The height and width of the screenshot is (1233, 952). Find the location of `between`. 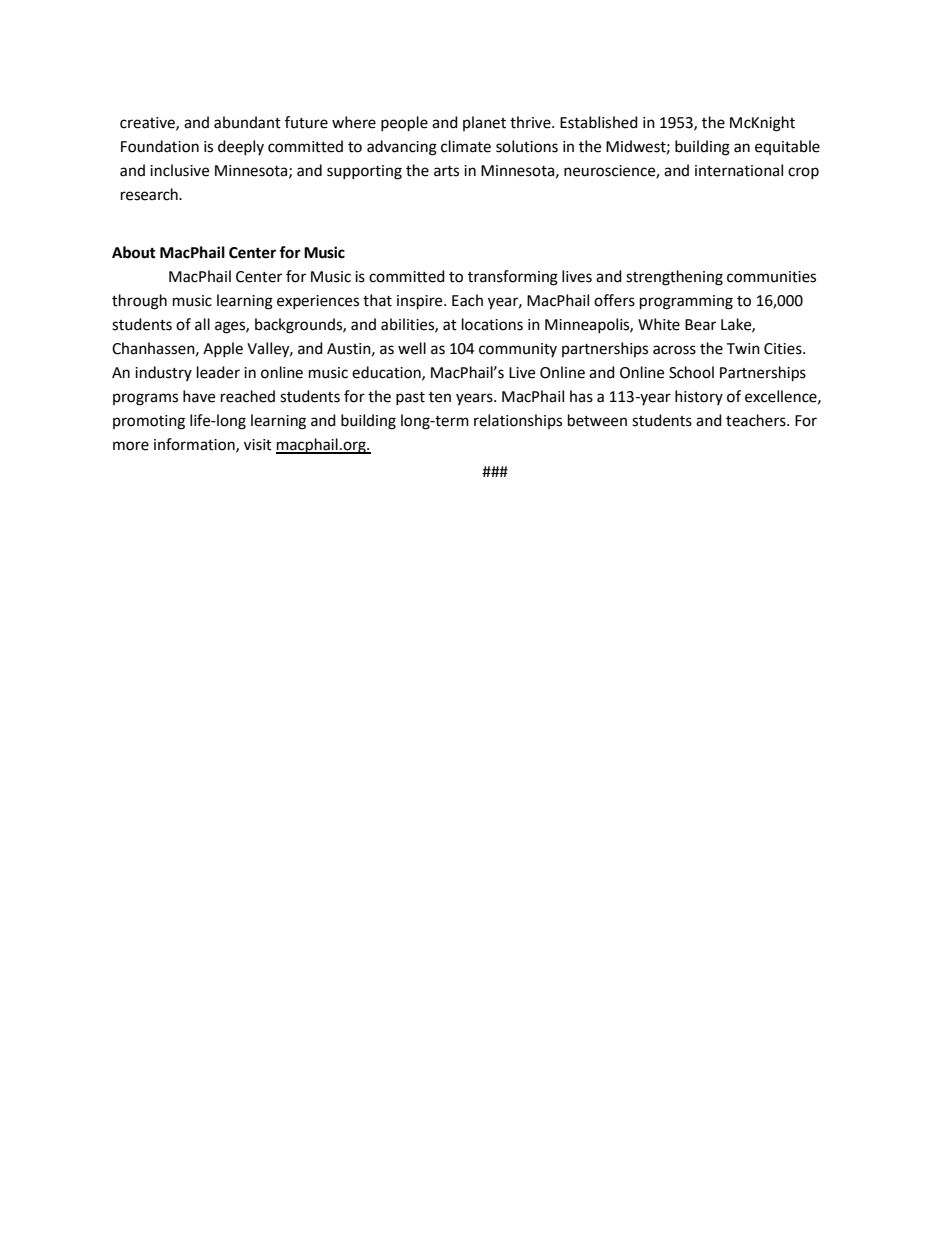

between is located at coordinates (597, 420).
